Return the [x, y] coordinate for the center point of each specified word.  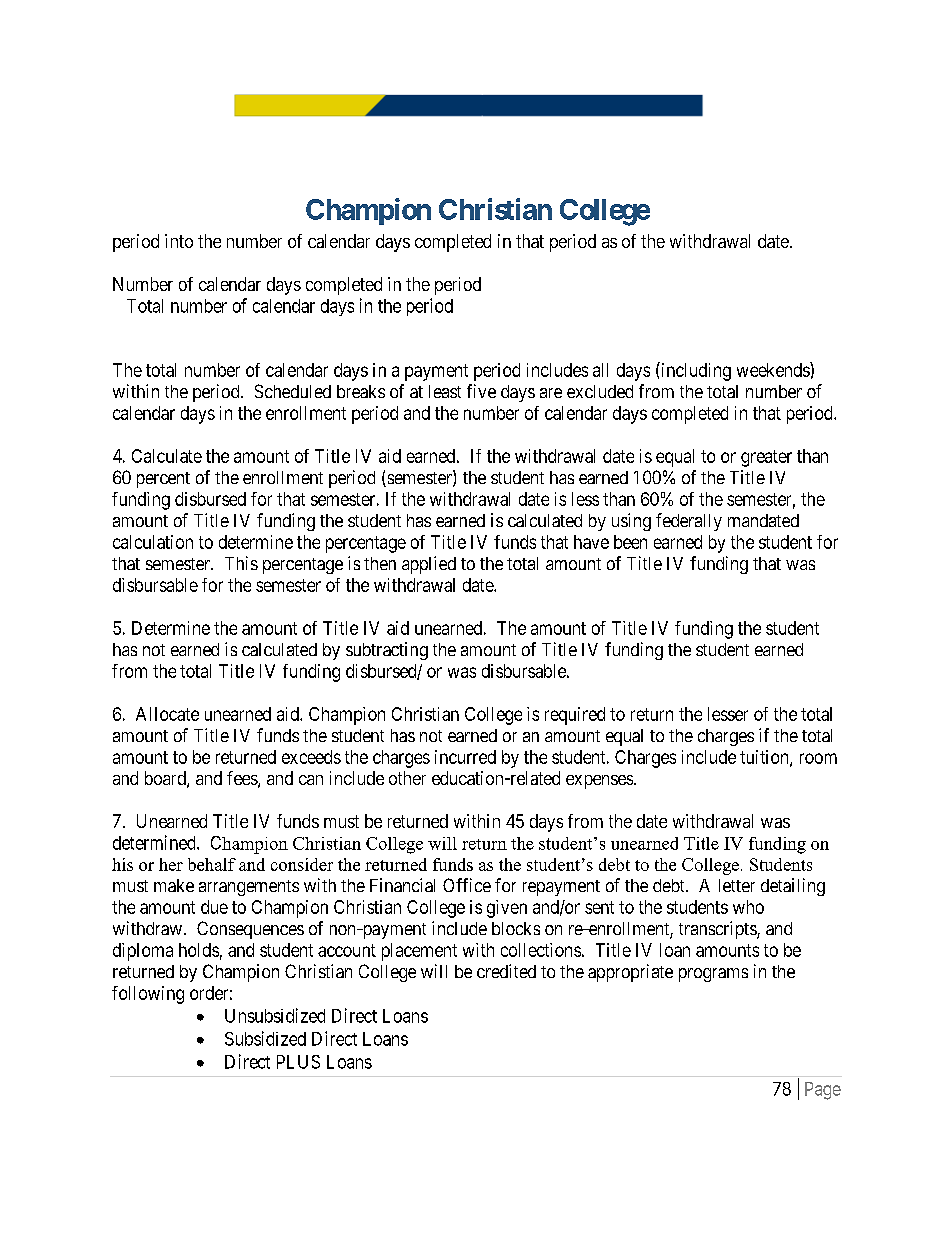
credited [506, 971]
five [481, 391]
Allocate [167, 714]
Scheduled [293, 391]
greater [766, 458]
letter [737, 885]
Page [823, 1091]
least [445, 391]
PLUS [298, 1062]
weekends [774, 369]
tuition [765, 758]
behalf [212, 864]
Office [467, 885]
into [179, 241]
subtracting [387, 651]
